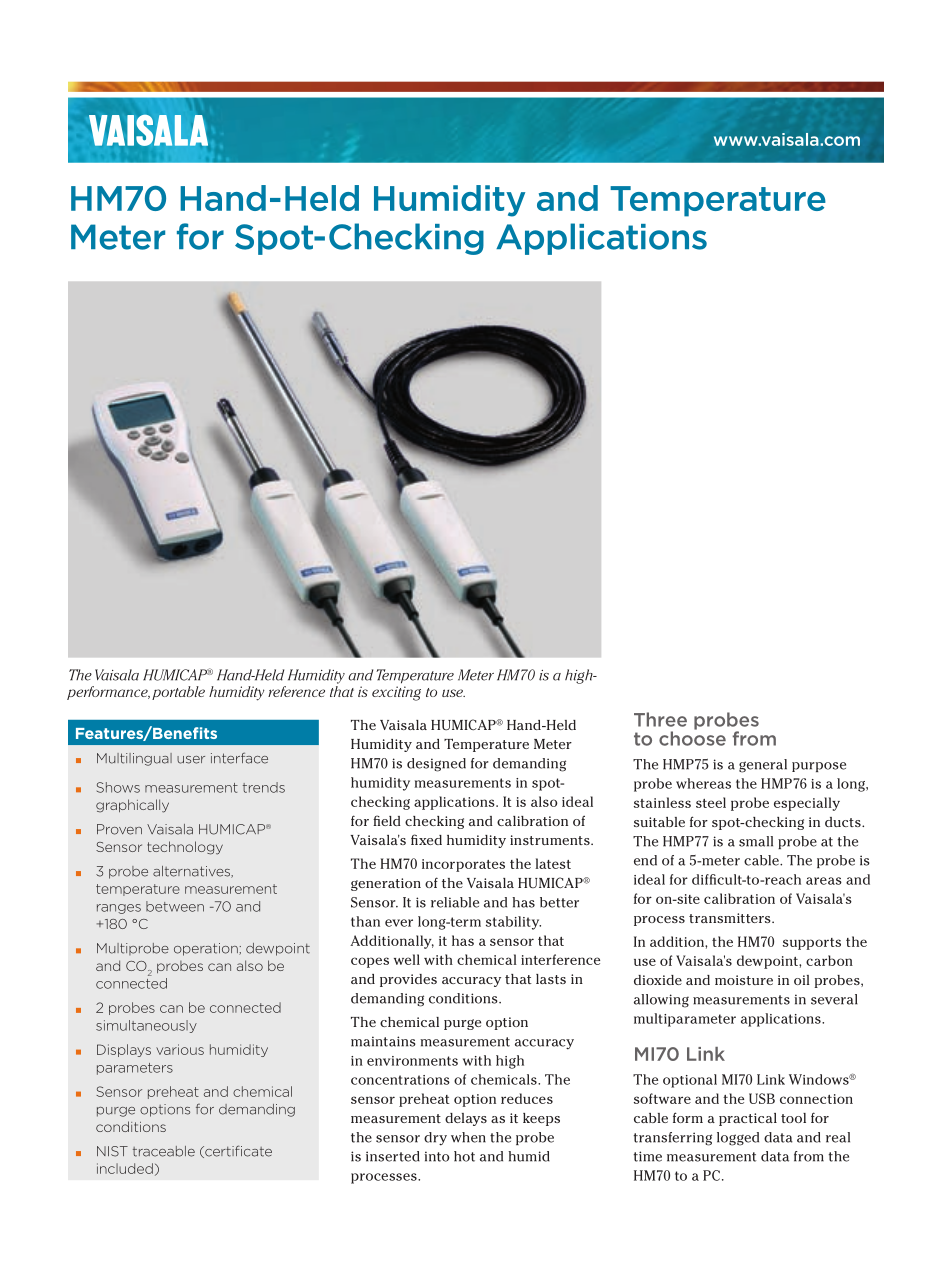  I want to click on exciting, so click(396, 693).
